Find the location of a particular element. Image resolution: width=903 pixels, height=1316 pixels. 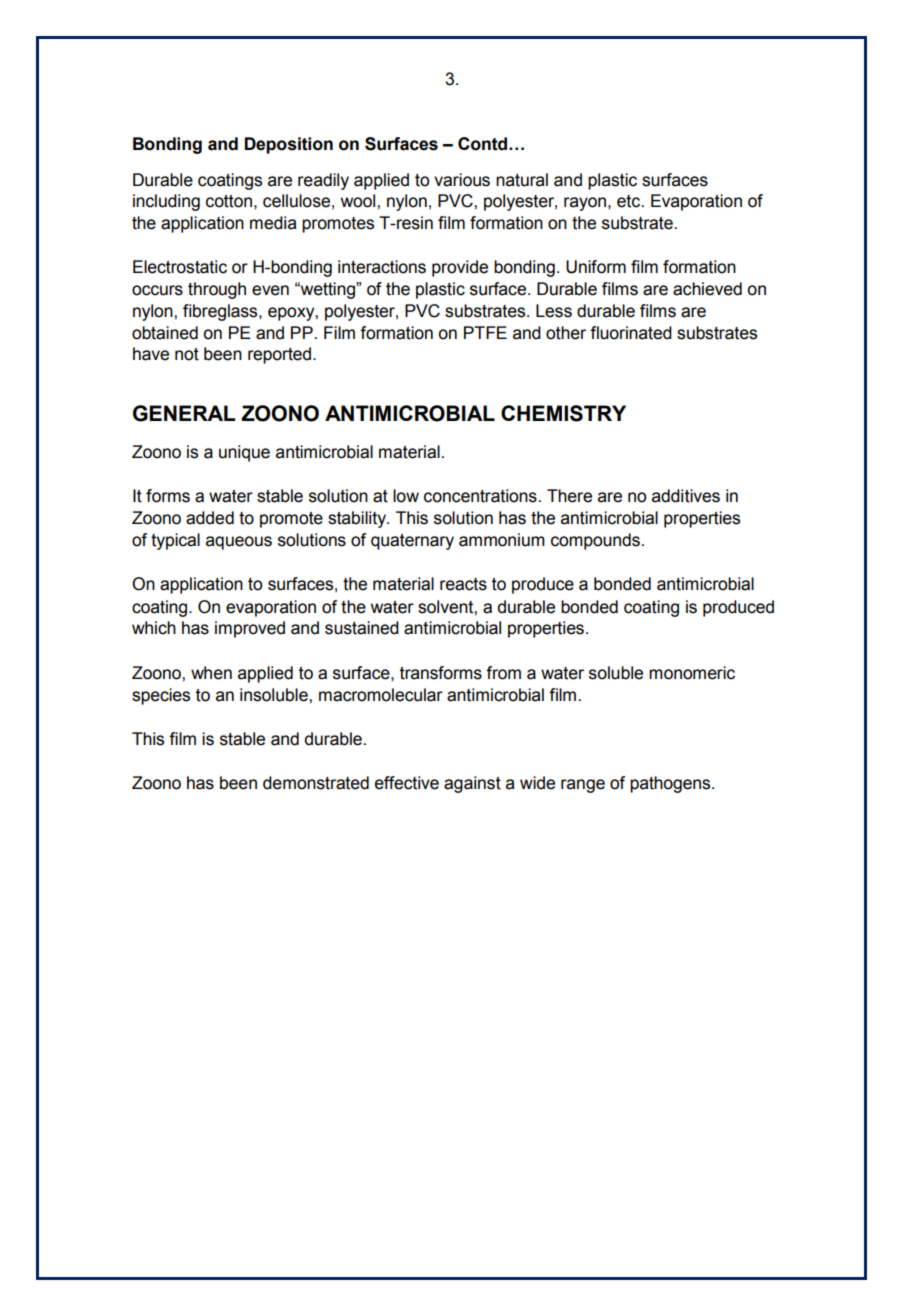

effective is located at coordinates (407, 783).
